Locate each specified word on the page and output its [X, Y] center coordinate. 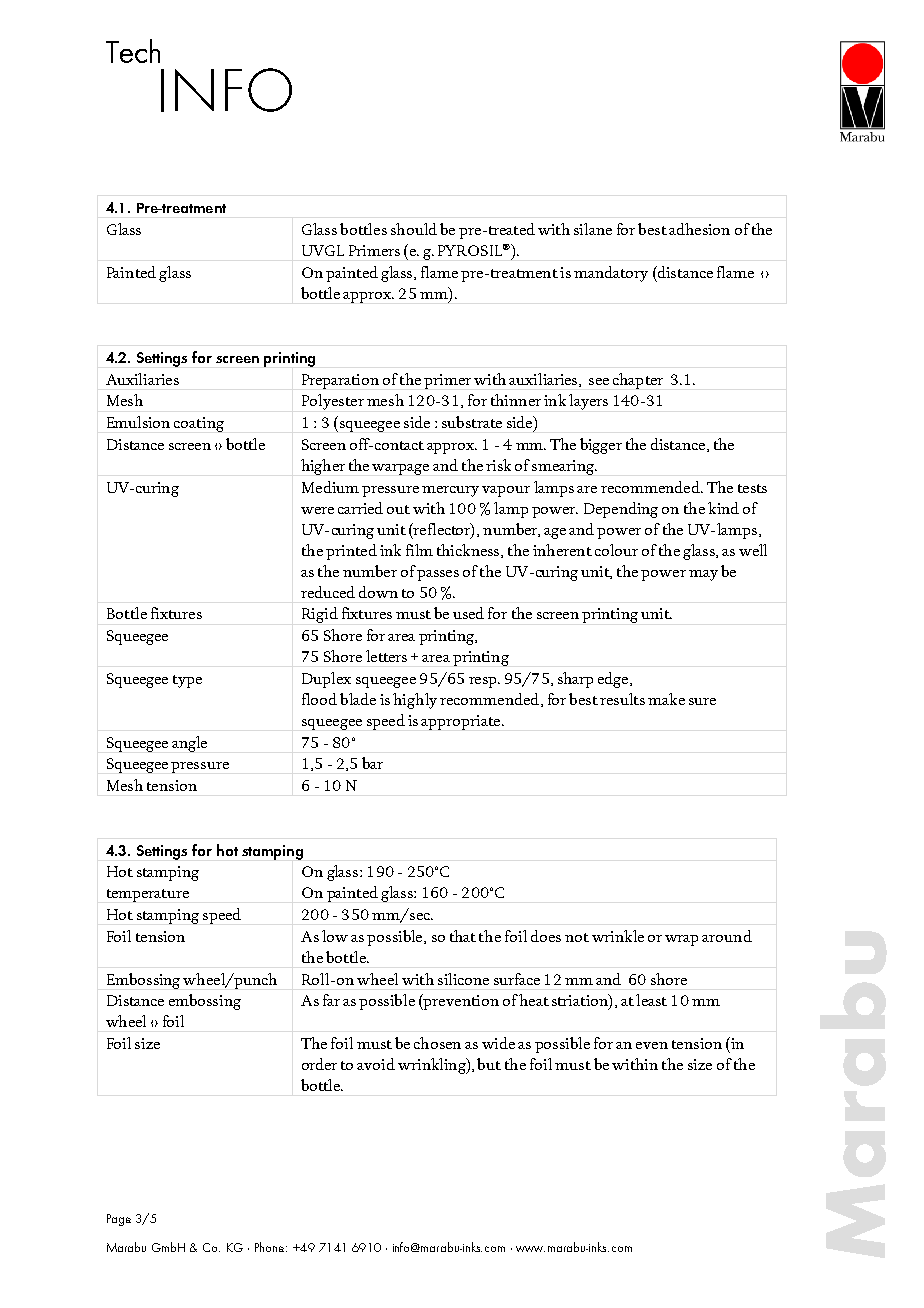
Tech [133, 51]
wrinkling [433, 1066]
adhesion [699, 229]
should [414, 229]
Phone [271, 1247]
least [651, 1000]
